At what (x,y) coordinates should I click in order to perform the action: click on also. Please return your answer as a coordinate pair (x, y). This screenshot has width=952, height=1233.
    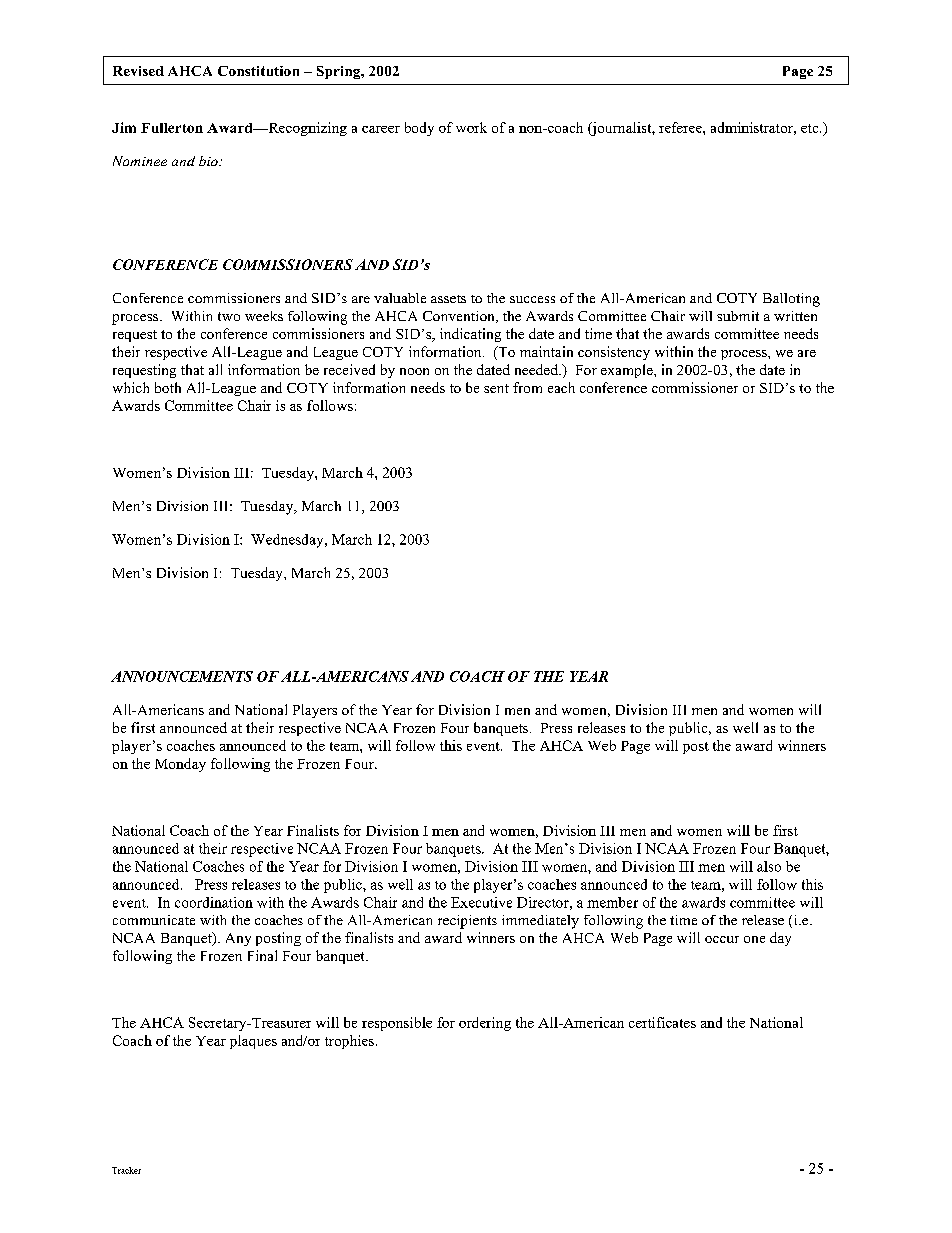
    Looking at the image, I should click on (769, 866).
